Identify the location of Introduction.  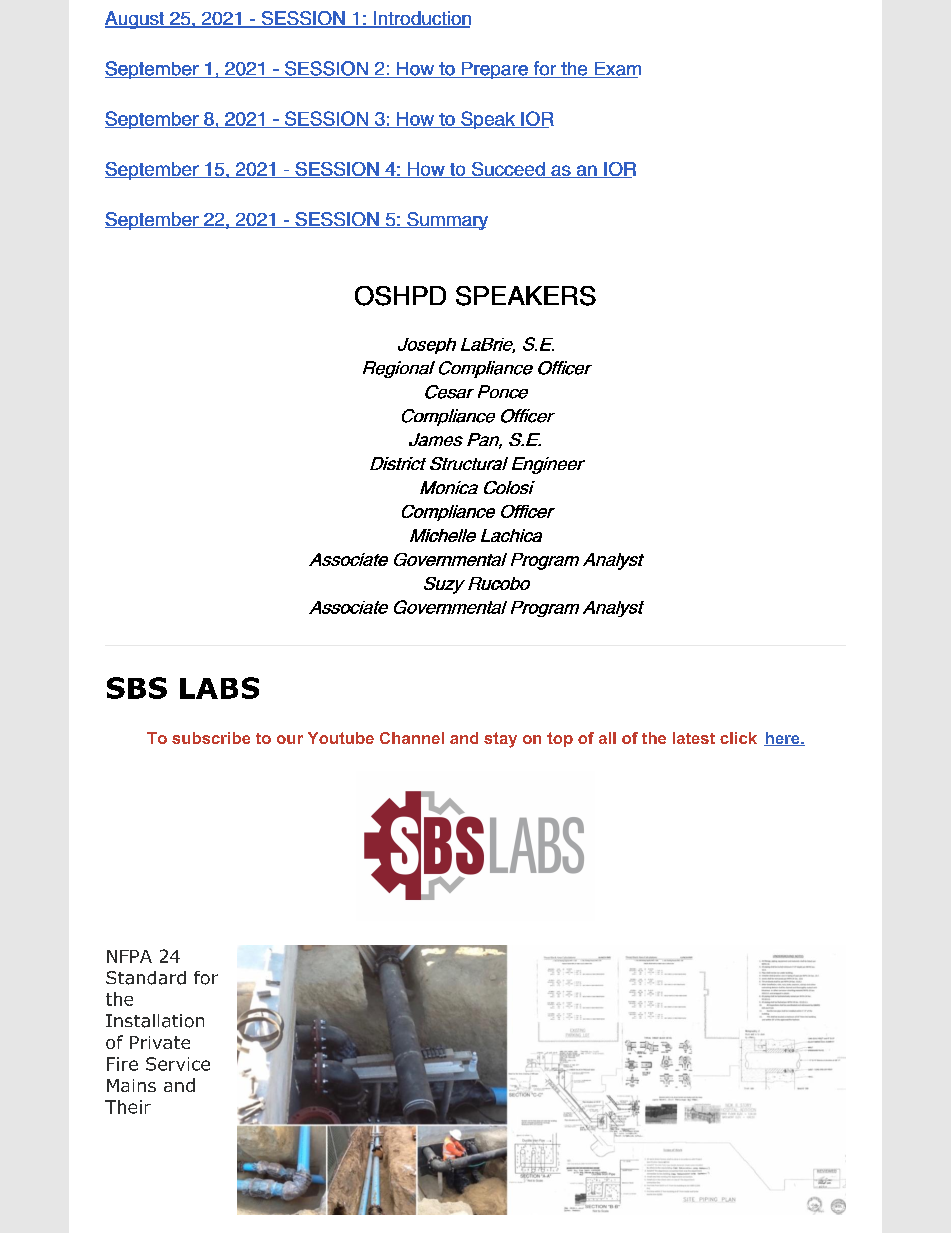
(421, 19).
